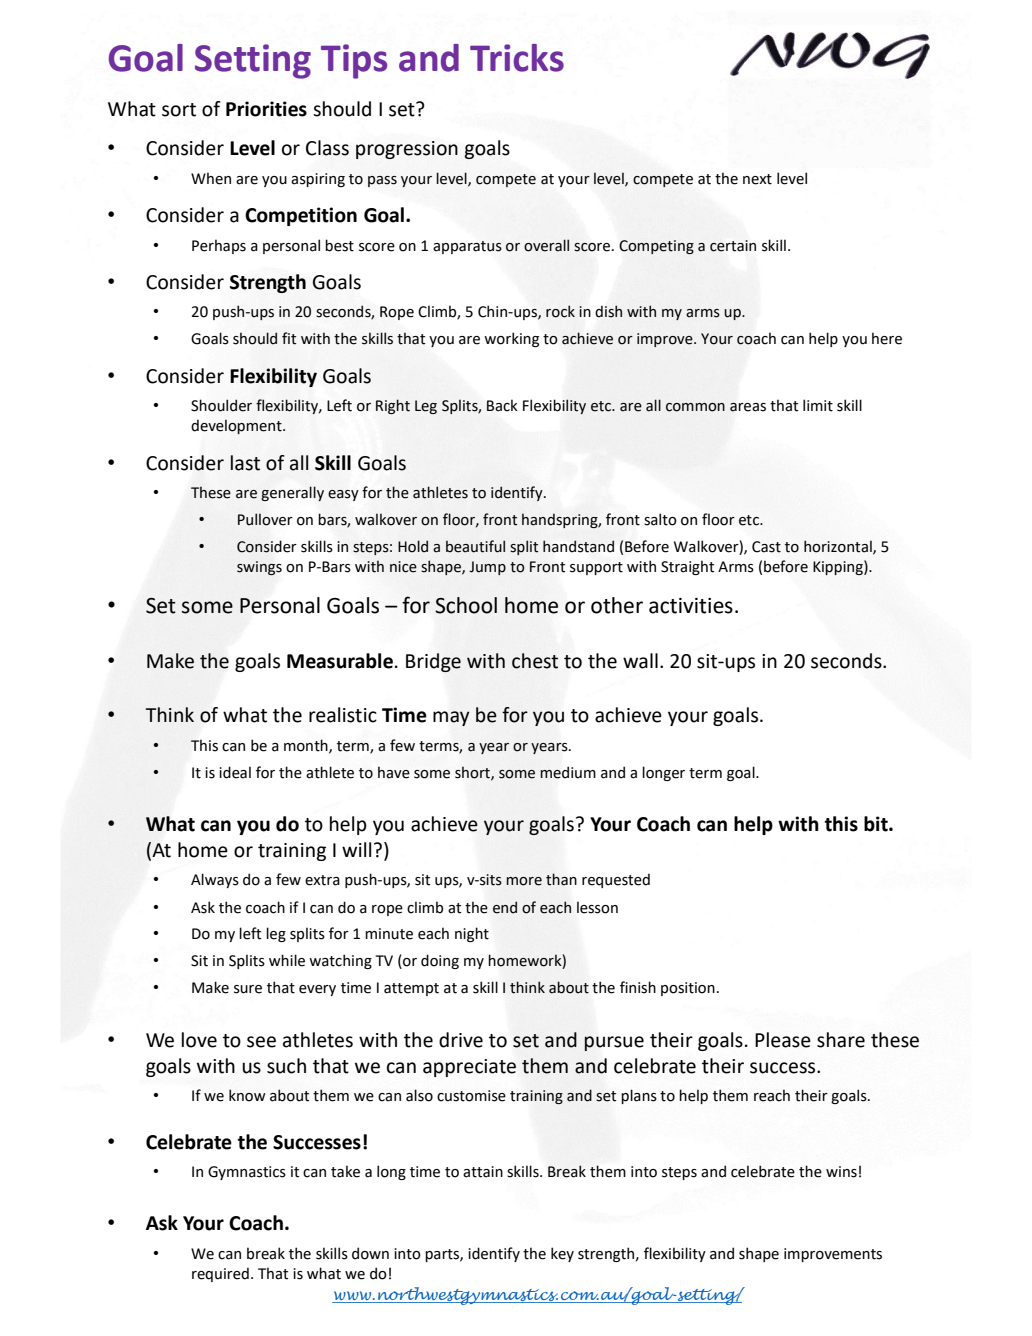  I want to click on next, so click(757, 179).
